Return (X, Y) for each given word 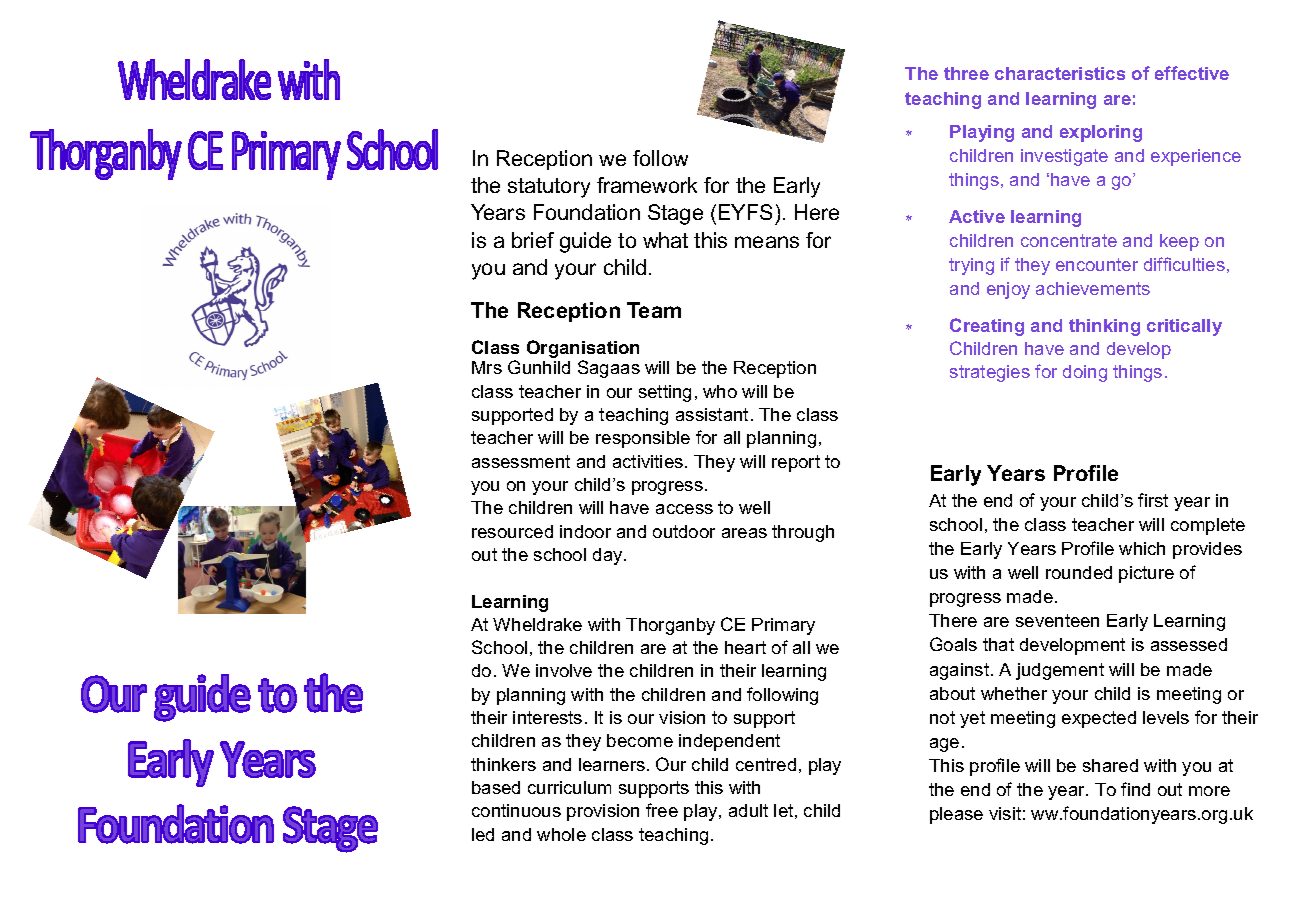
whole (561, 834)
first (1153, 500)
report (796, 463)
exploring (1101, 133)
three (966, 73)
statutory (549, 188)
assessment (521, 461)
